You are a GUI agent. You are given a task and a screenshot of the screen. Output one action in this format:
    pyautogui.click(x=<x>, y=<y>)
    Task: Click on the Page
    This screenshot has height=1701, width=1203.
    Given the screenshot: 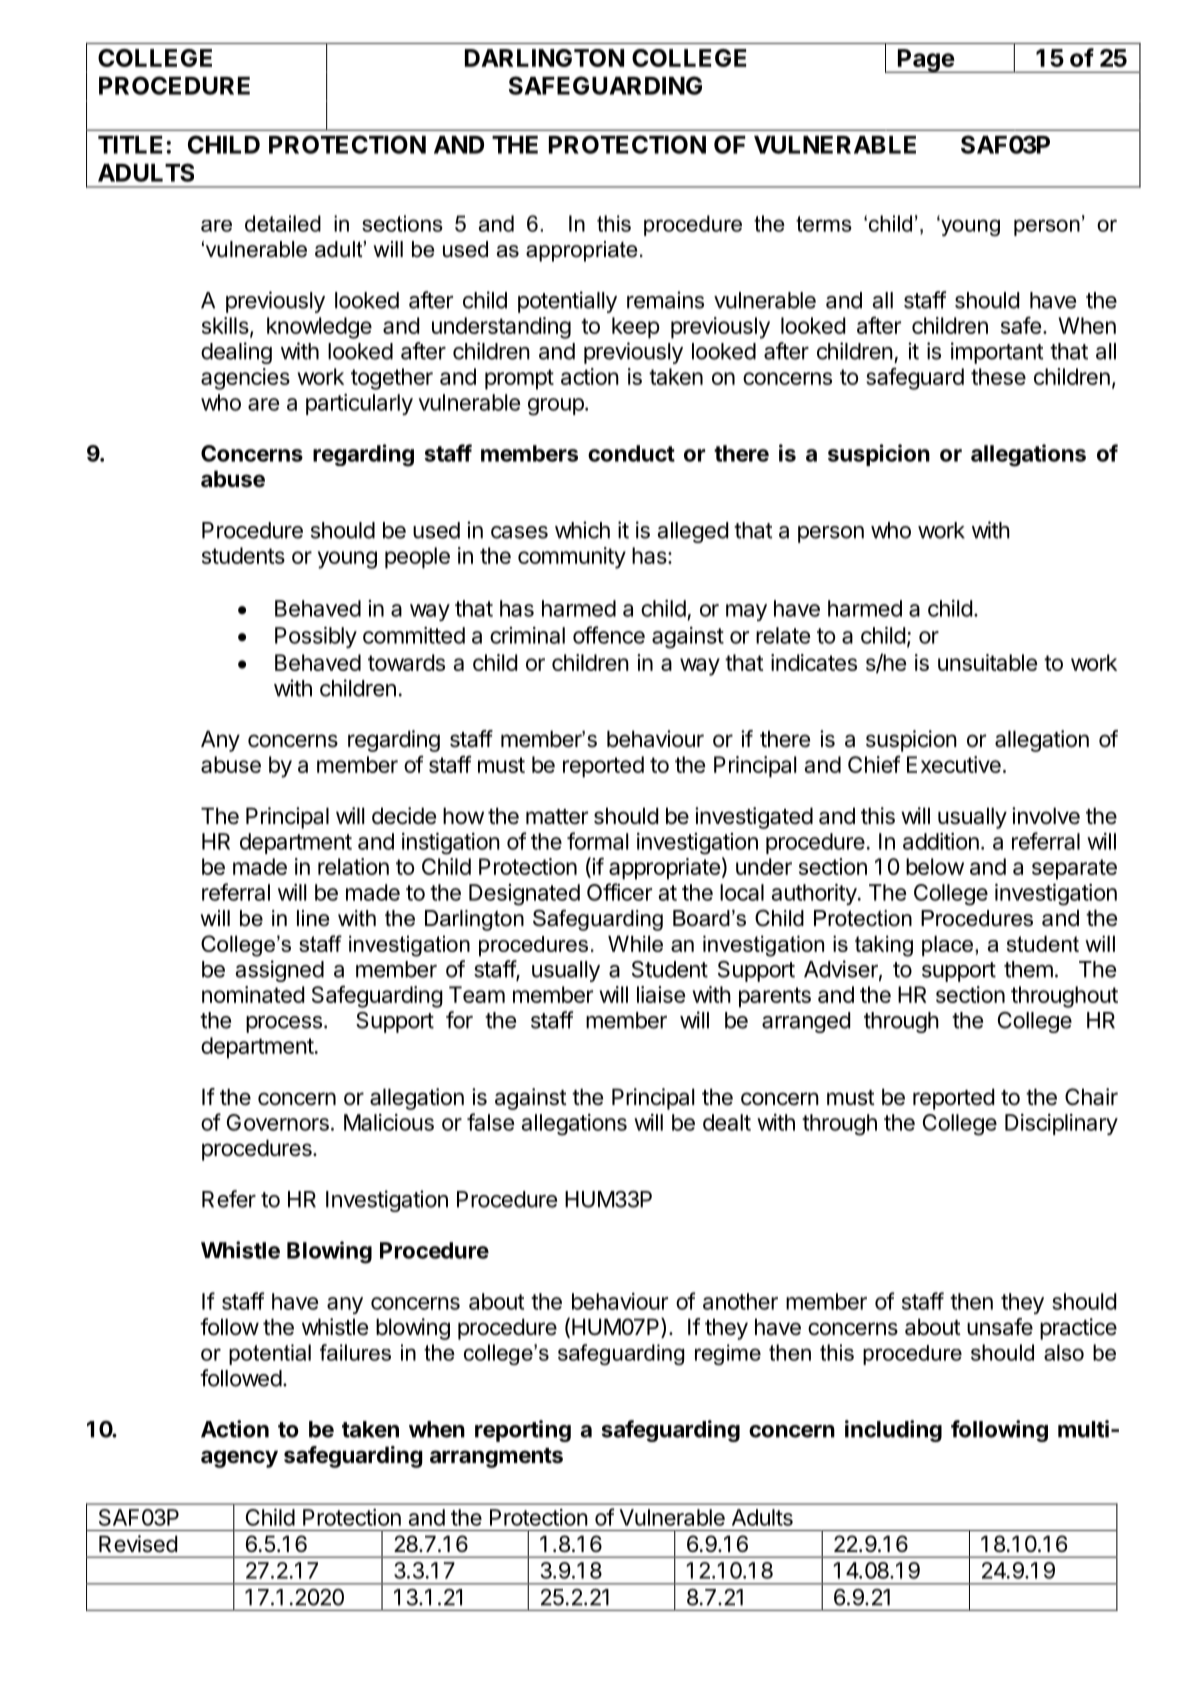 What is the action you would take?
    pyautogui.click(x=926, y=61)
